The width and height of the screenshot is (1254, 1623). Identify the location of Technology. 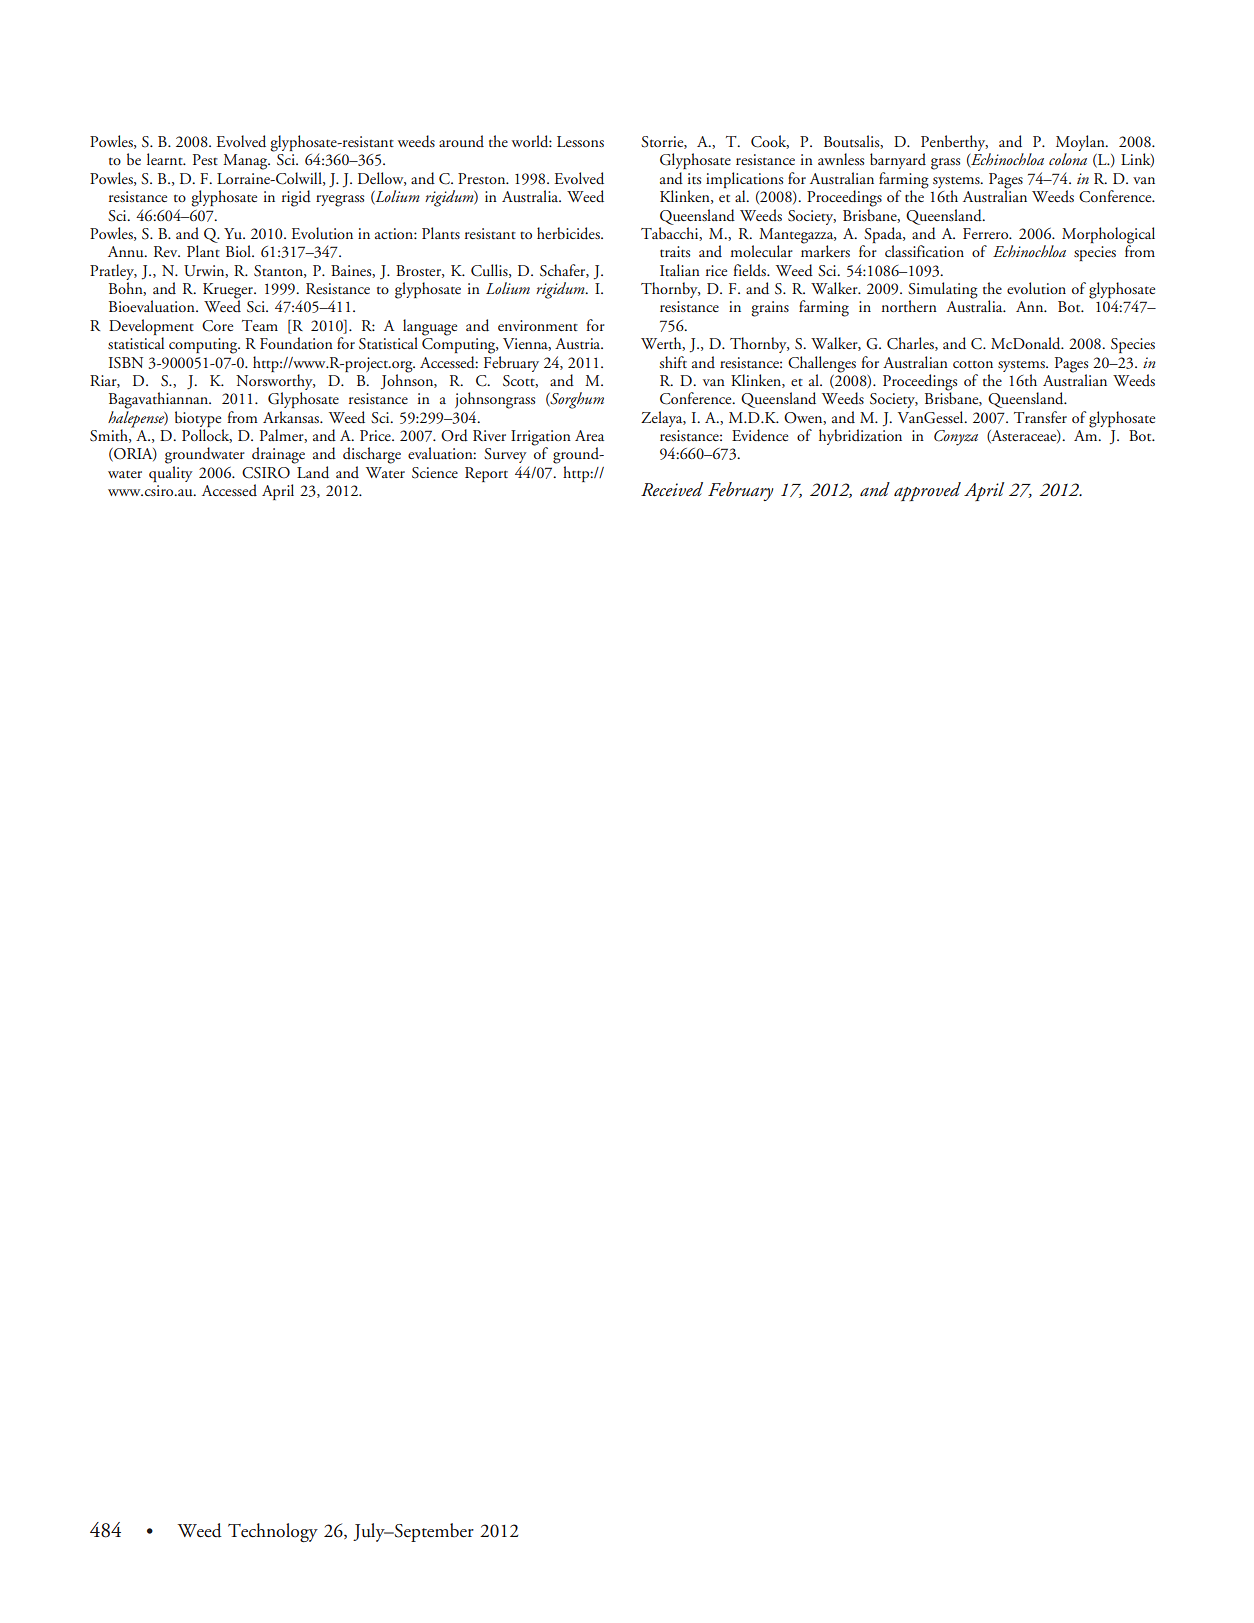
(273, 1532).
